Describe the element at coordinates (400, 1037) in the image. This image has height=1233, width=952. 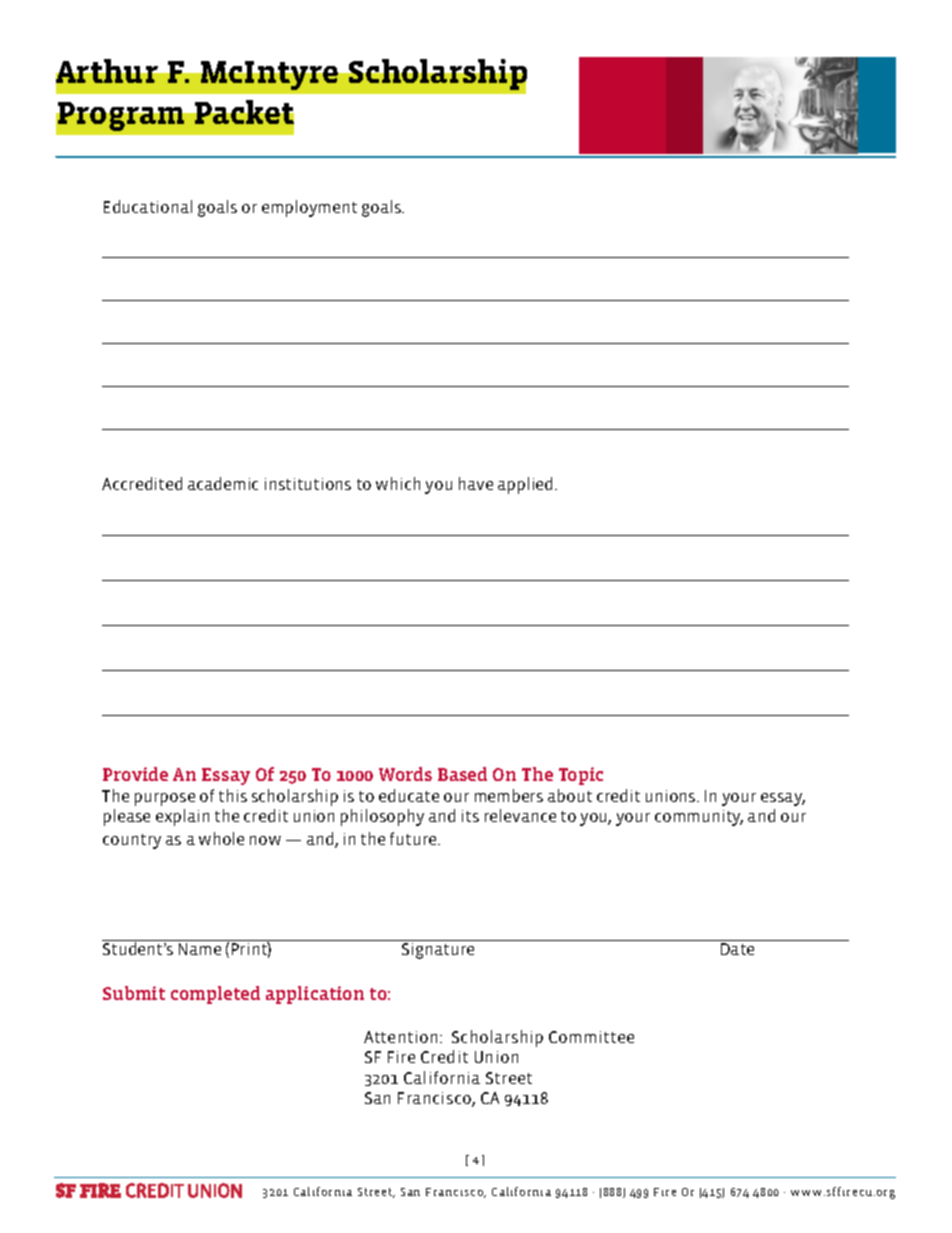
I see `Attention` at that location.
